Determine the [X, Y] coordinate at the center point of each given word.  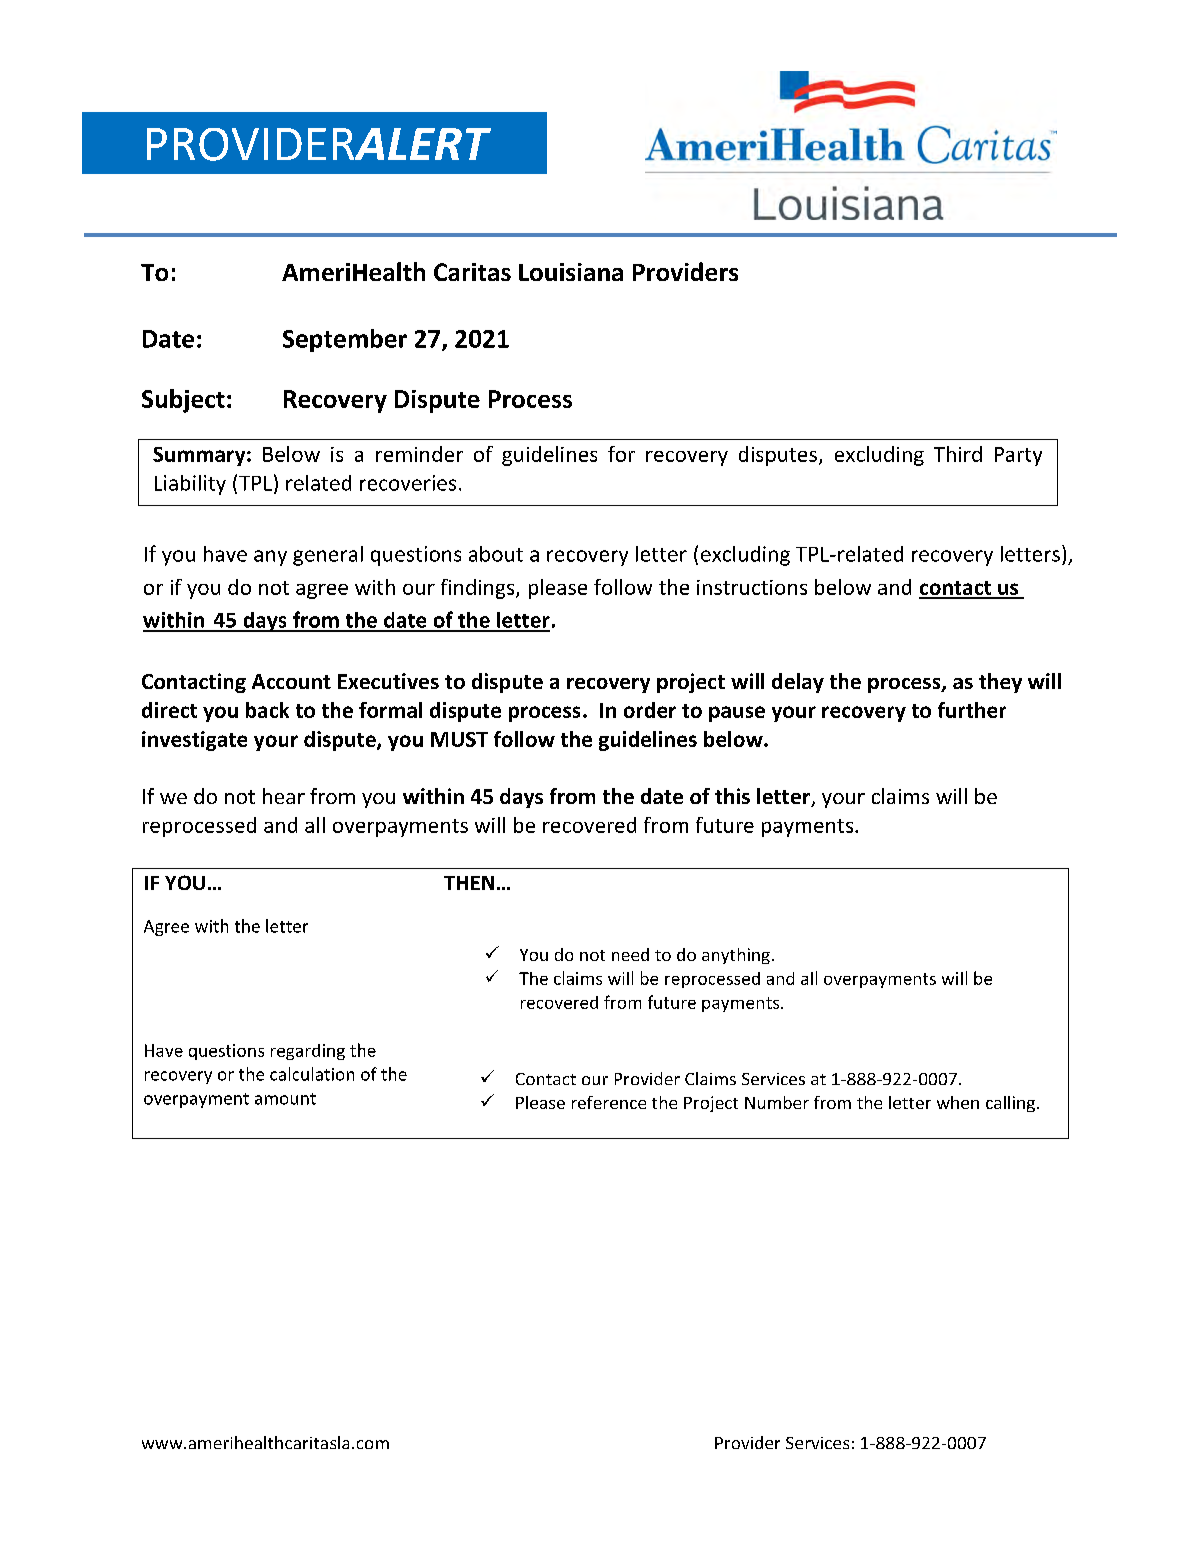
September [345, 340]
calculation [312, 1074]
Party [1018, 456]
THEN [469, 883]
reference [609, 1102]
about [496, 554]
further [972, 710]
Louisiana [571, 272]
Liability [190, 485]
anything [736, 956]
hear [284, 796]
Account [291, 681]
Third [958, 454]
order [650, 710]
